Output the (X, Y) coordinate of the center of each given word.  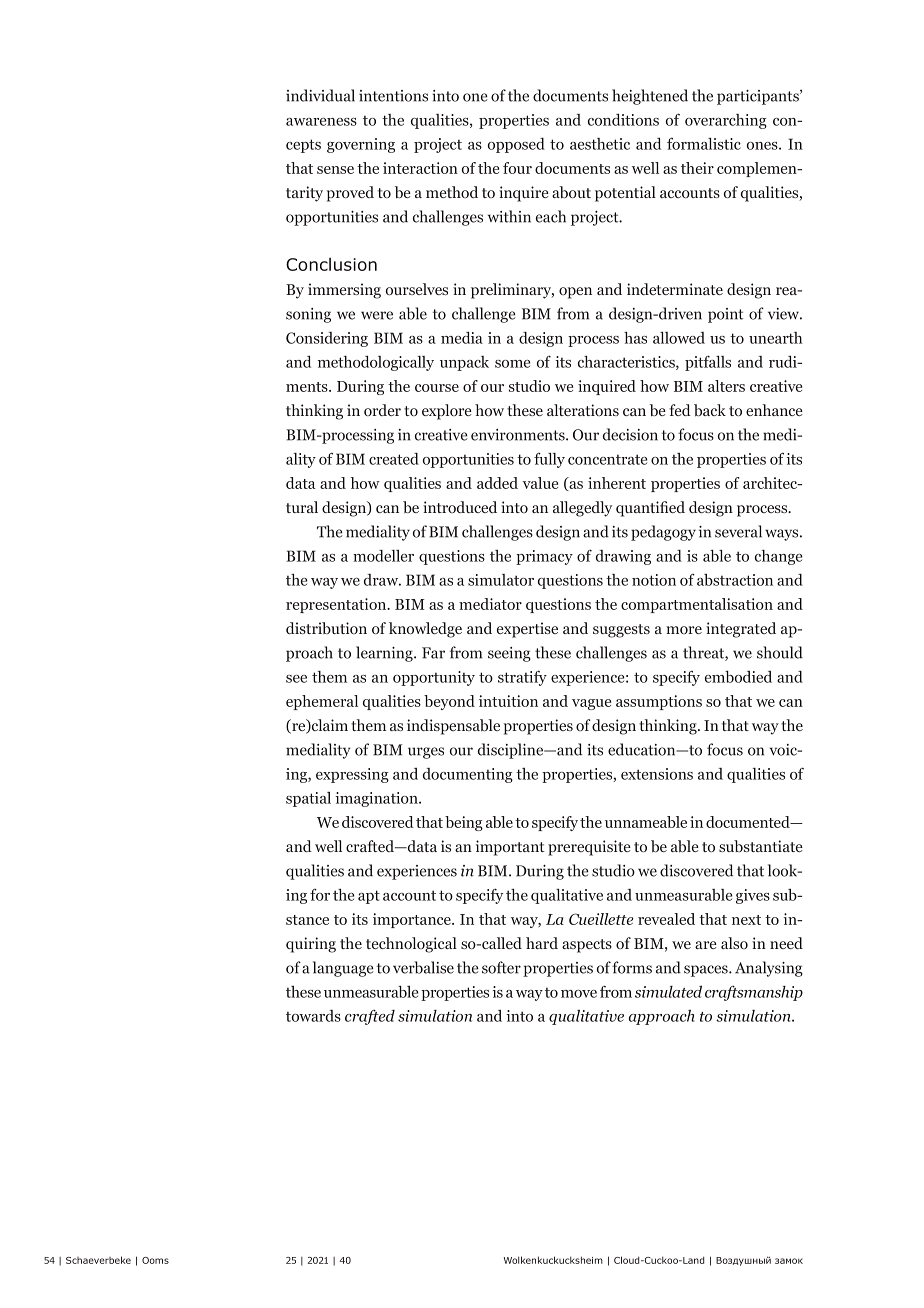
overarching (726, 121)
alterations (583, 410)
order (382, 410)
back (710, 410)
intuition (508, 701)
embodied (738, 677)
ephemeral (322, 702)
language (343, 969)
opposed (516, 145)
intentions (393, 96)
